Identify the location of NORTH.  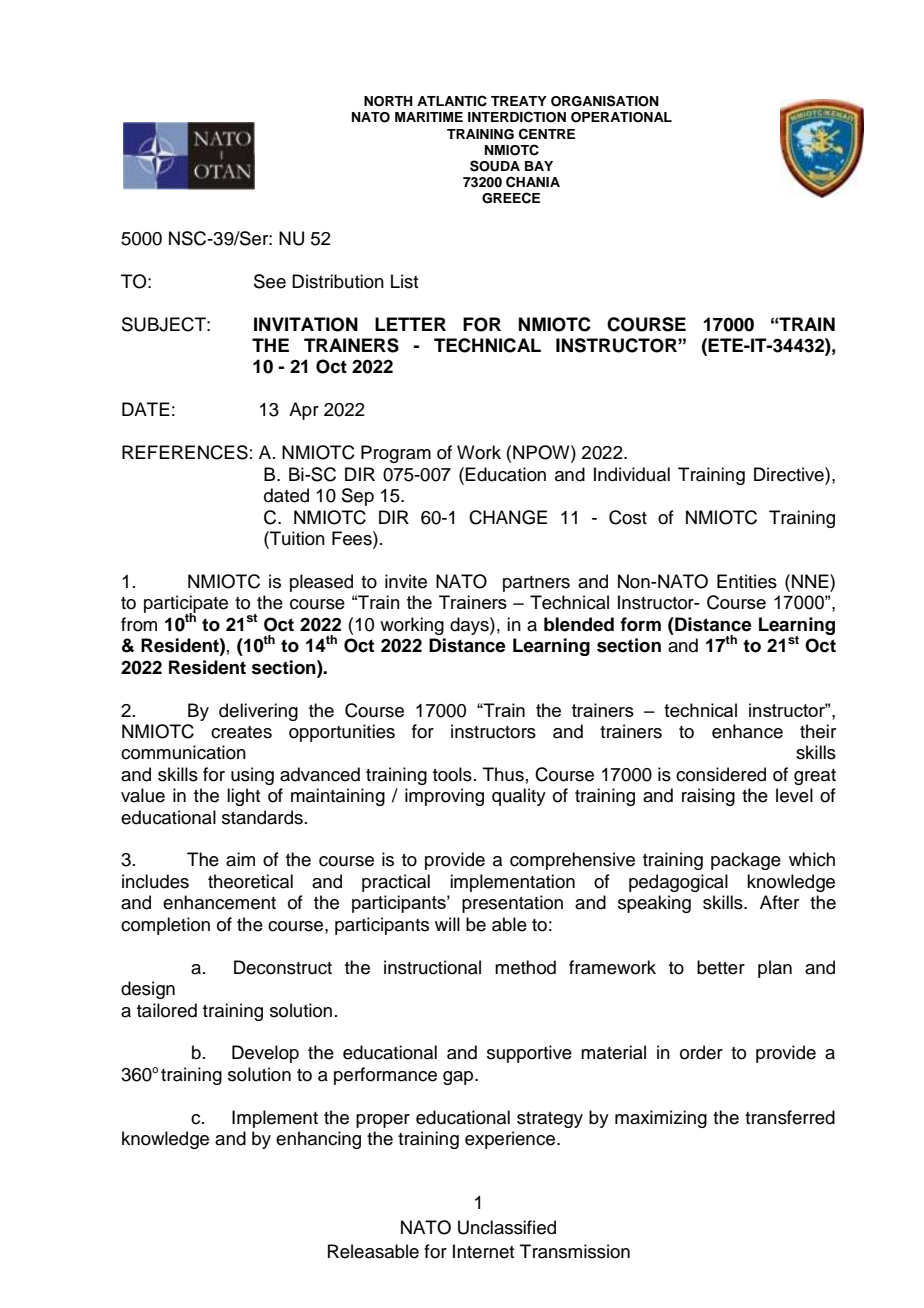
(388, 101).
